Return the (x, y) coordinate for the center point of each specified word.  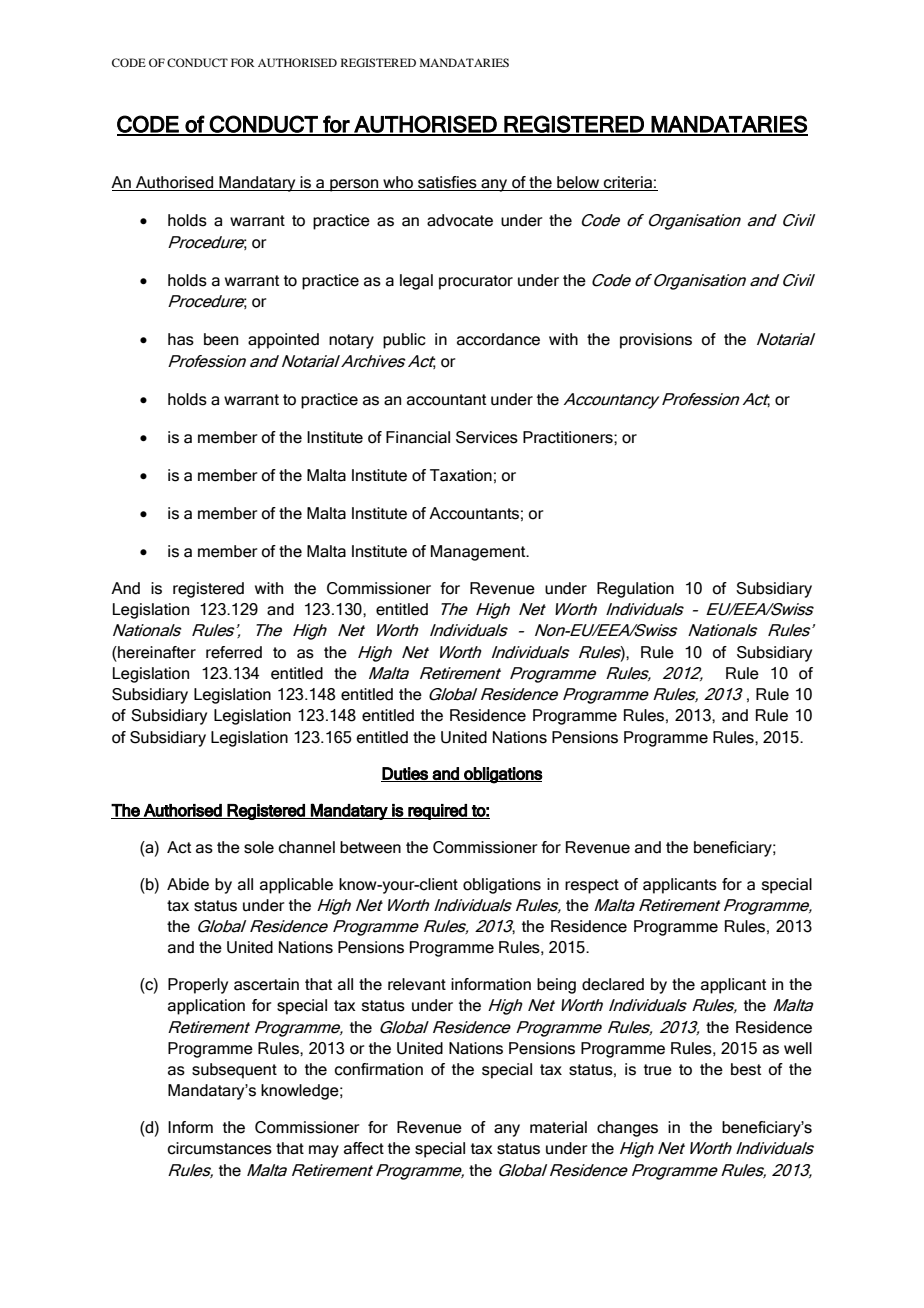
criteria (628, 183)
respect (592, 886)
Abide (188, 884)
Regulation (635, 590)
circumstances (220, 1148)
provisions (656, 341)
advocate (460, 220)
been (221, 339)
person (354, 185)
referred (234, 652)
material (558, 1127)
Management (479, 553)
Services (487, 437)
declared (613, 984)
